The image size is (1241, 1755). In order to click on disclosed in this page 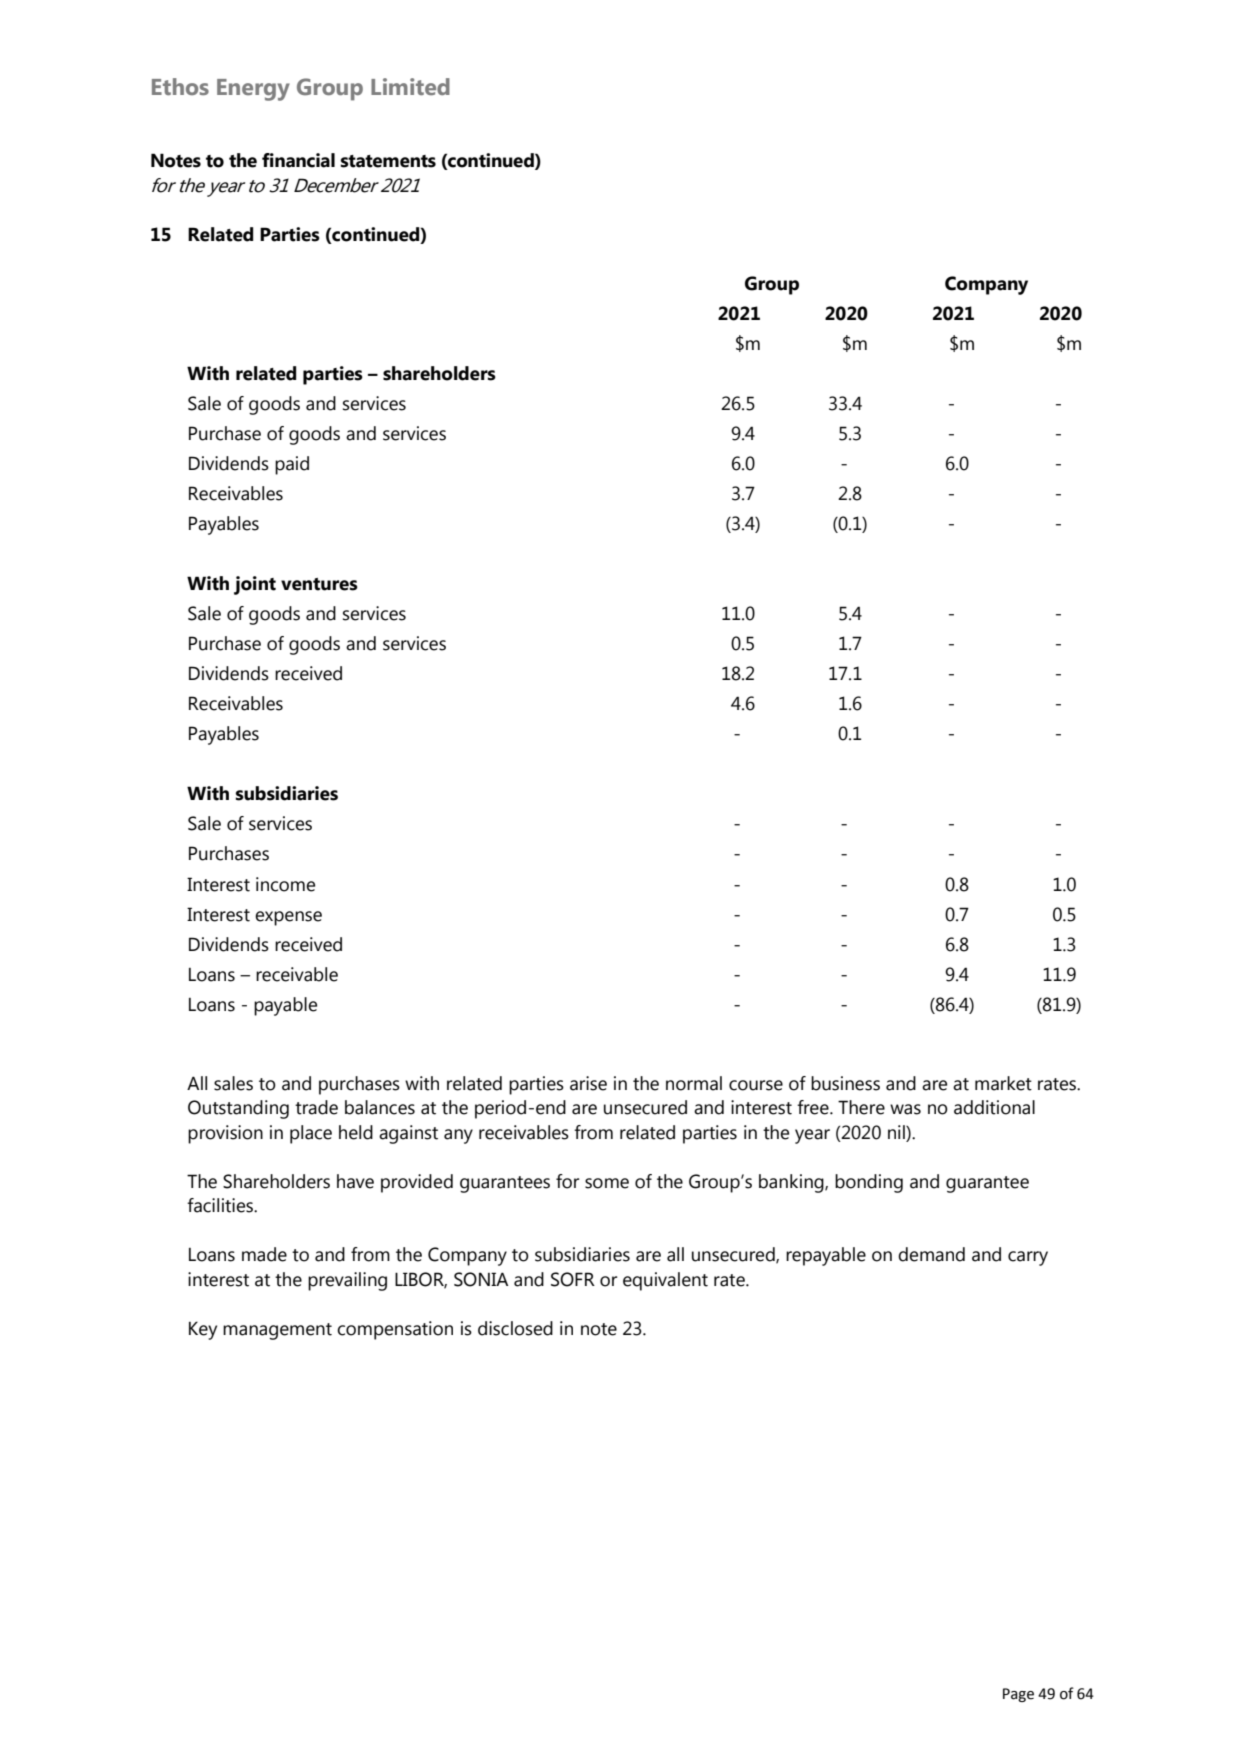, I will do `click(515, 1328)`.
